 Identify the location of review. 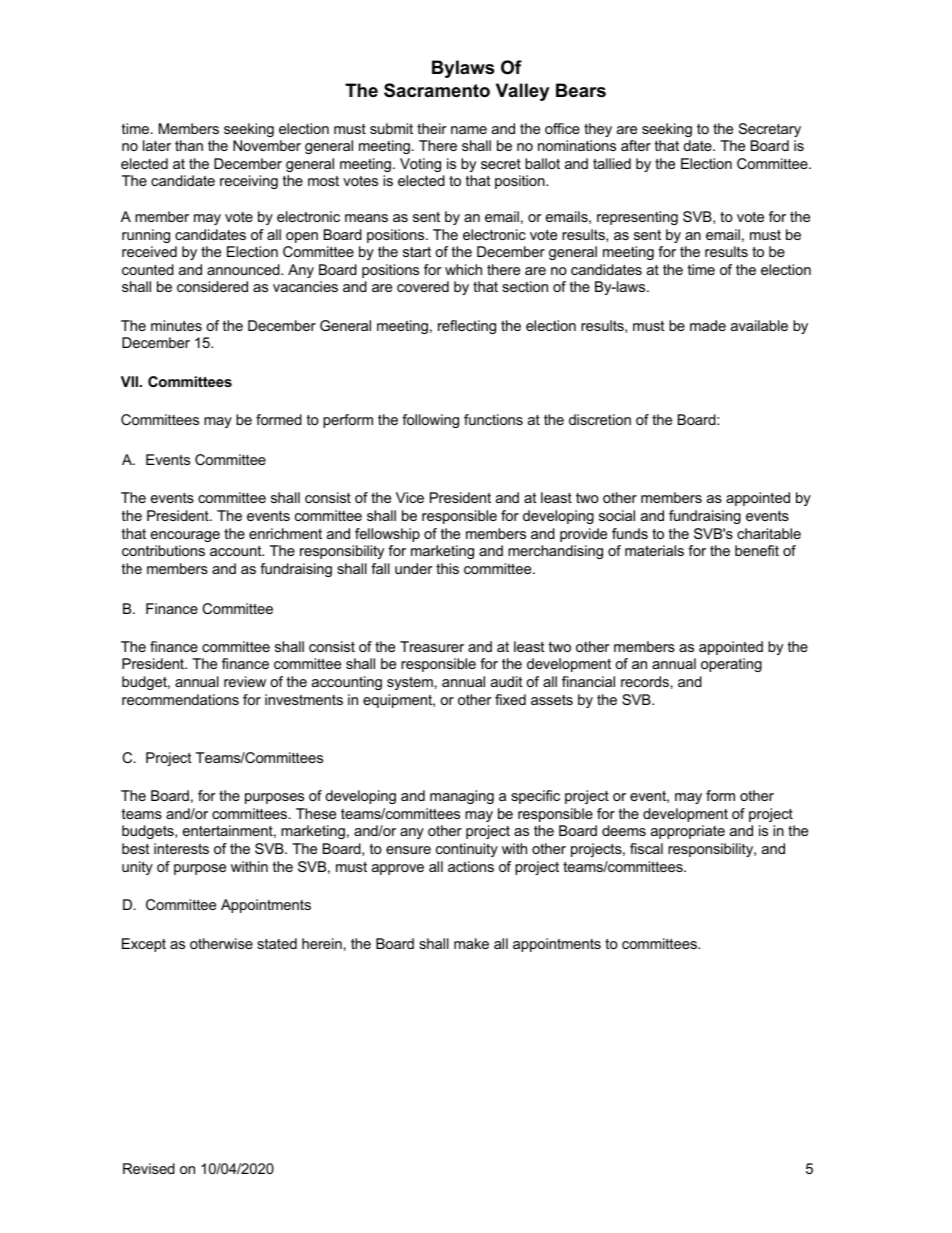
(245, 681).
